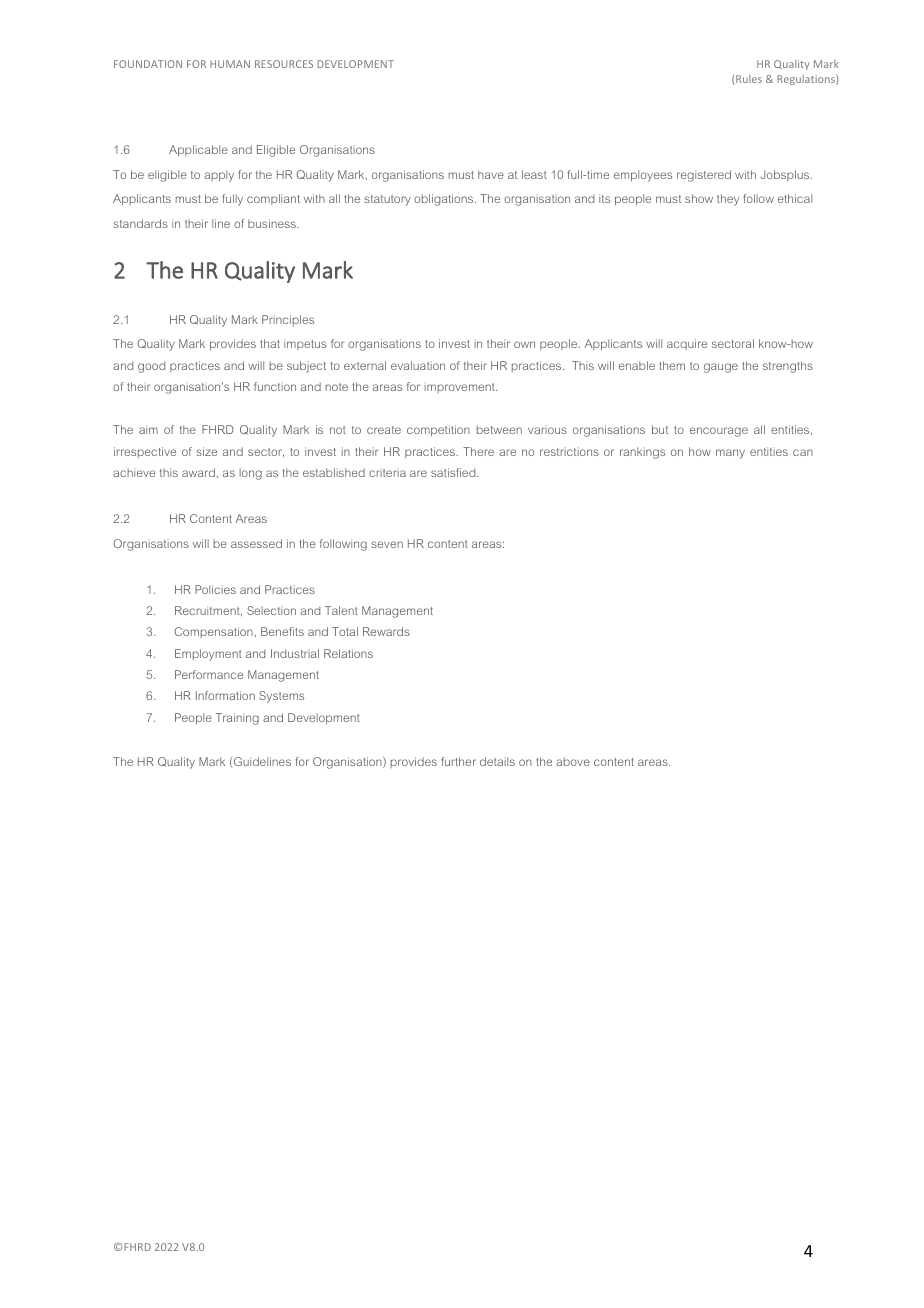  What do you see at coordinates (438, 431) in the page?
I see `competition` at bounding box center [438, 431].
